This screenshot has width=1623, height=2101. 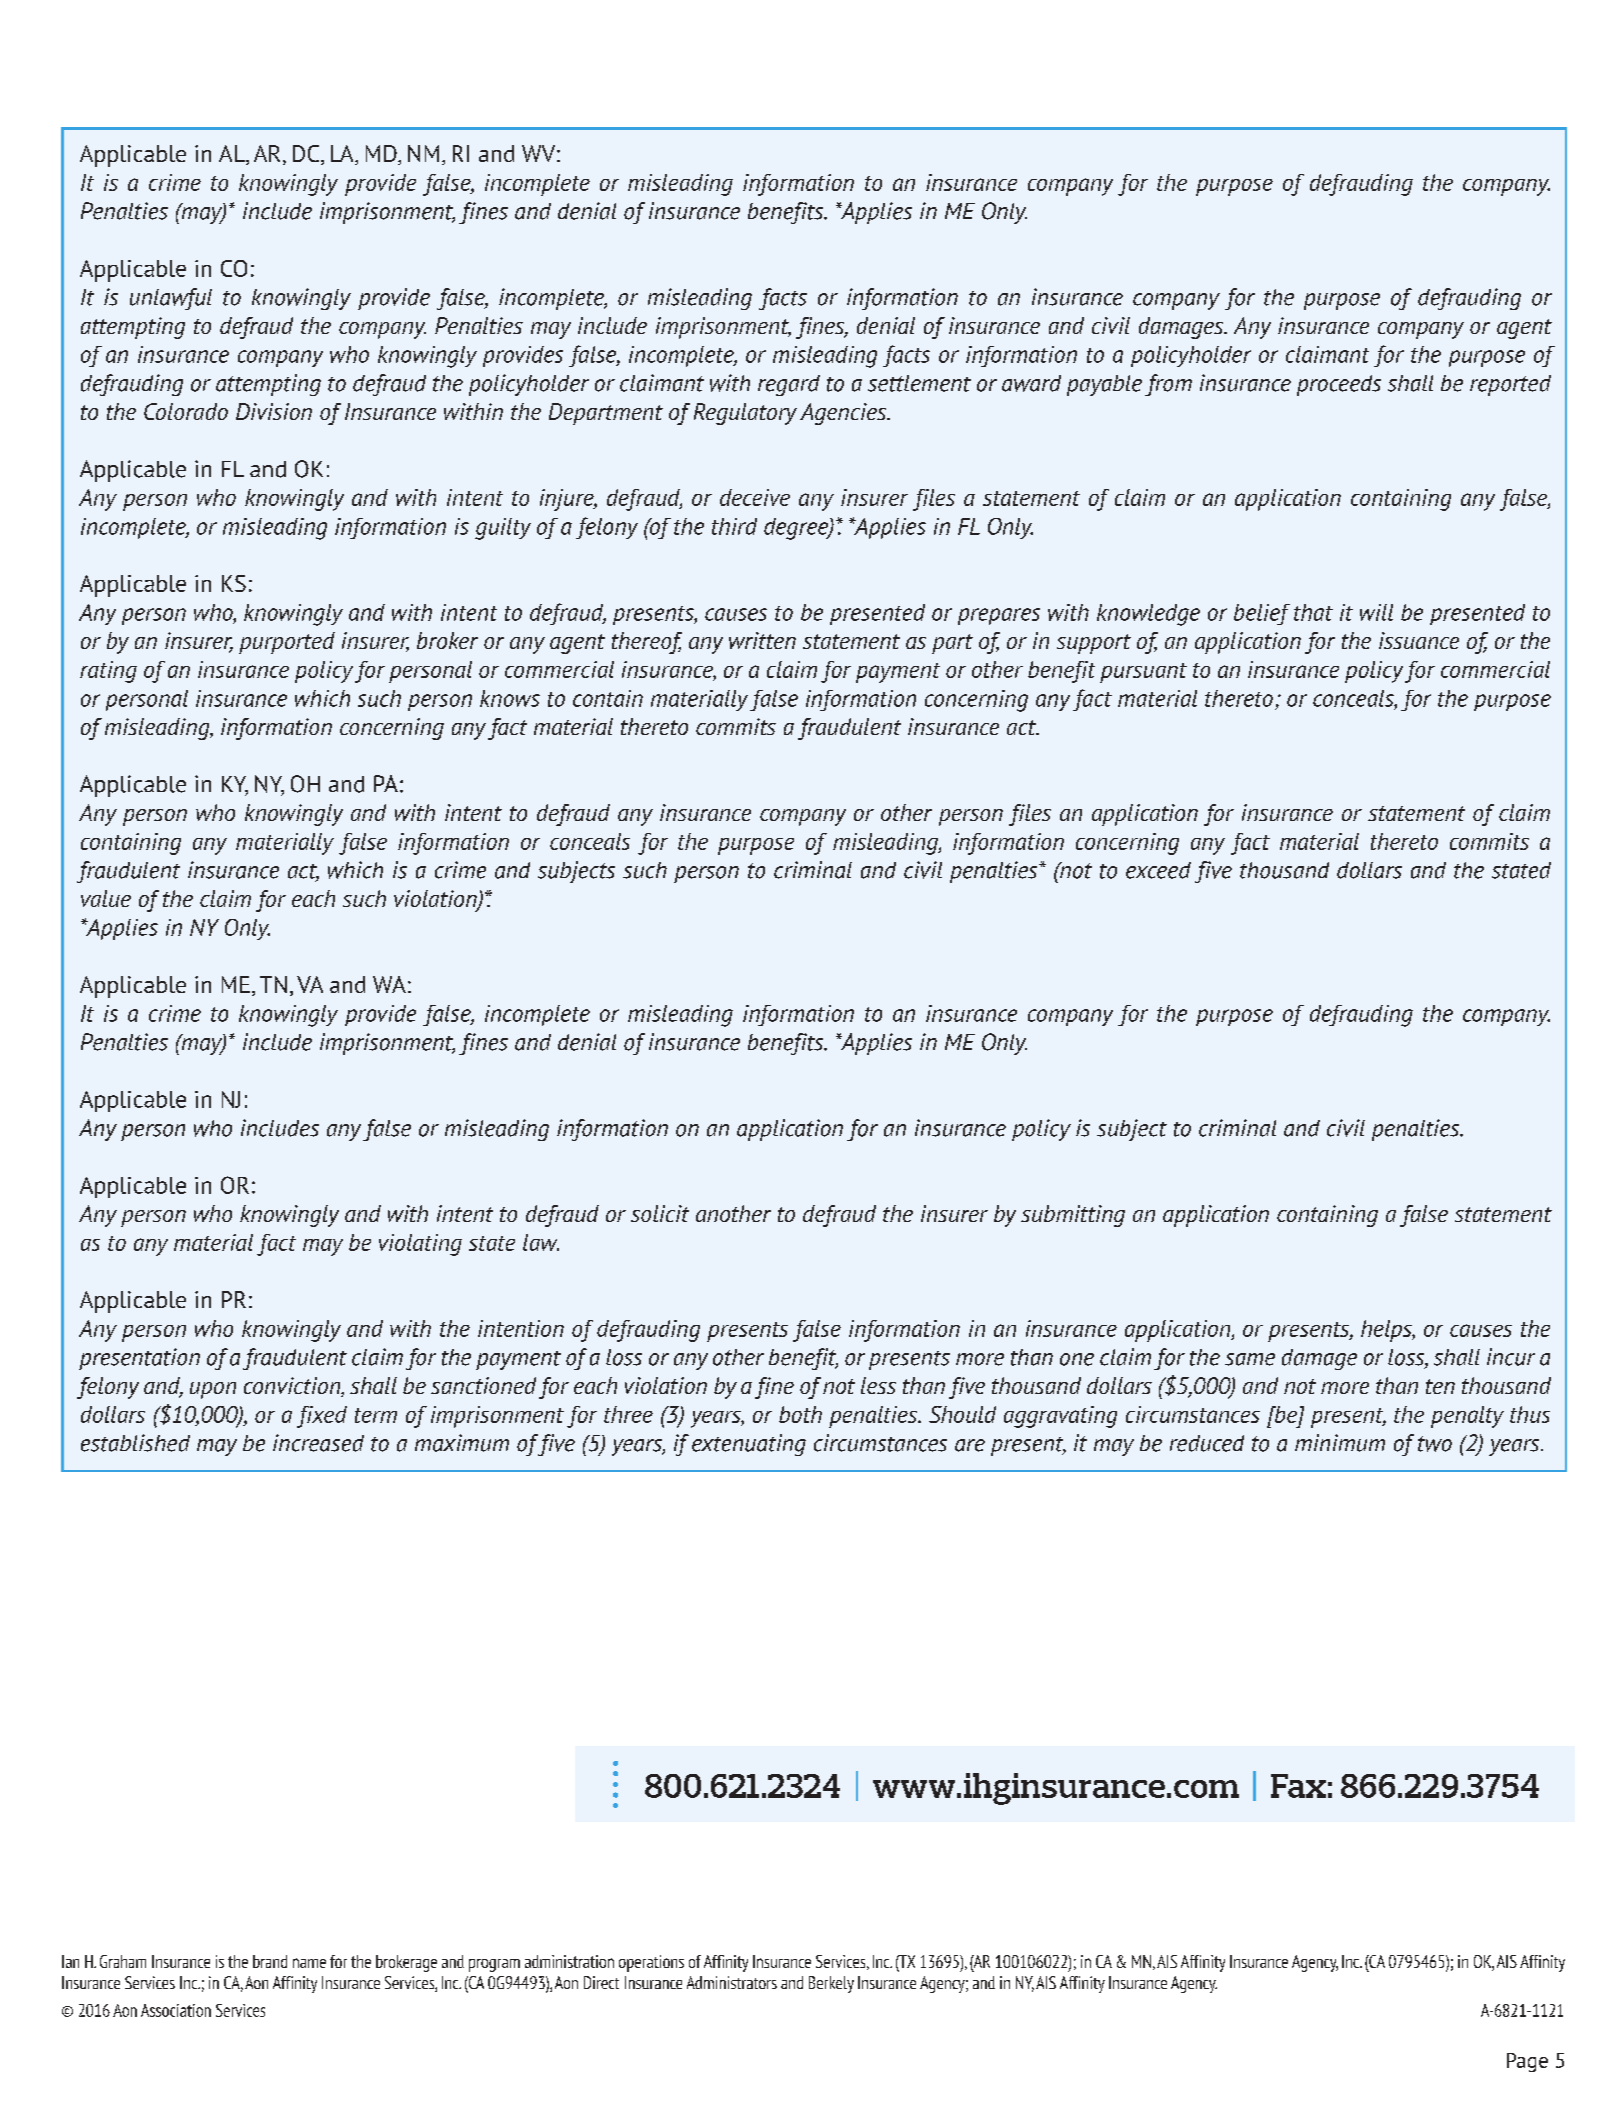 What do you see at coordinates (1527, 2062) in the screenshot?
I see `Page` at bounding box center [1527, 2062].
